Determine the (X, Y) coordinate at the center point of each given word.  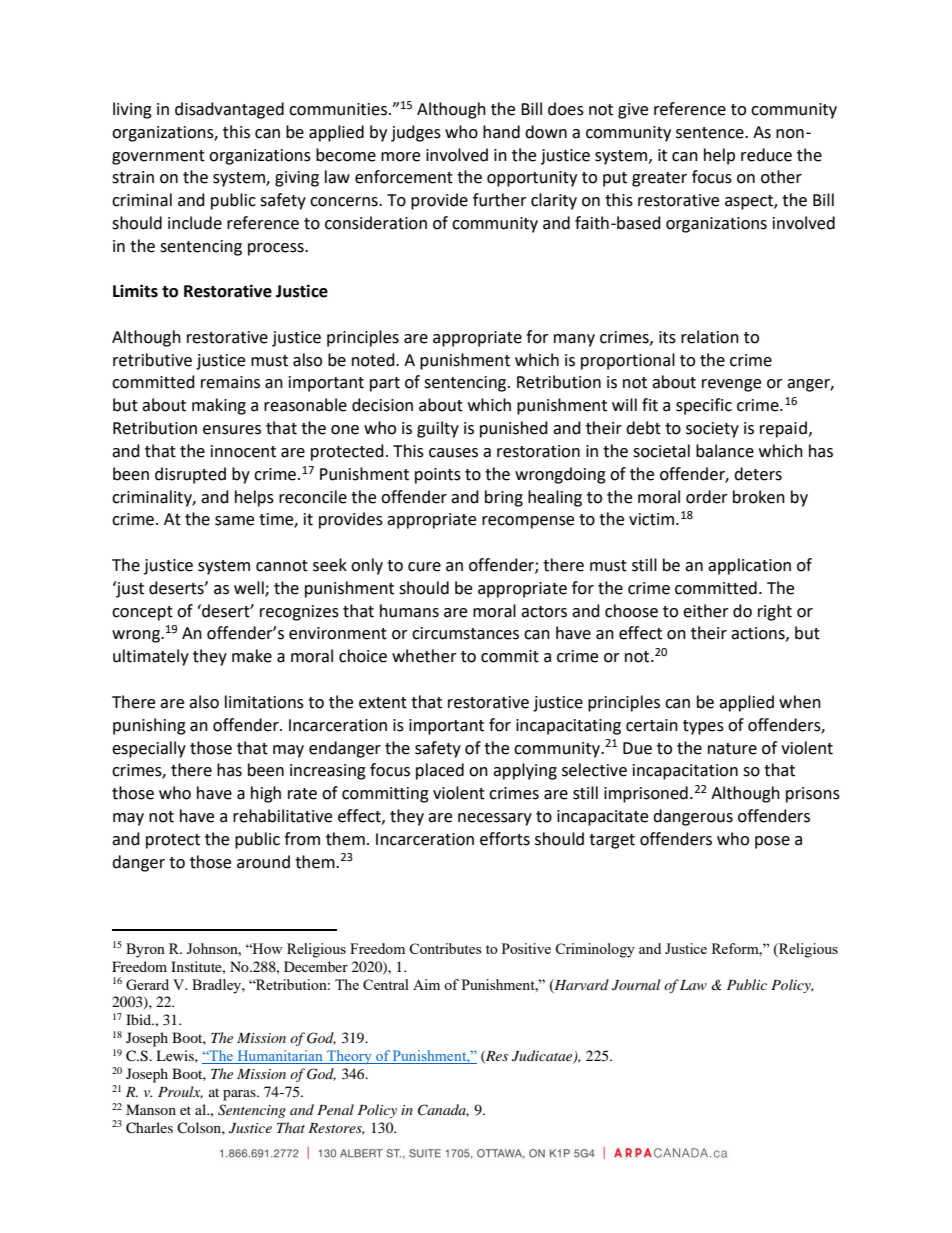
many (574, 340)
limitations (264, 702)
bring (504, 498)
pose (772, 842)
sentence (711, 133)
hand (501, 132)
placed (440, 771)
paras (240, 1095)
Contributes (445, 948)
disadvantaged (229, 110)
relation (710, 337)
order (707, 497)
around (263, 862)
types (703, 727)
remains (230, 382)
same (234, 521)
